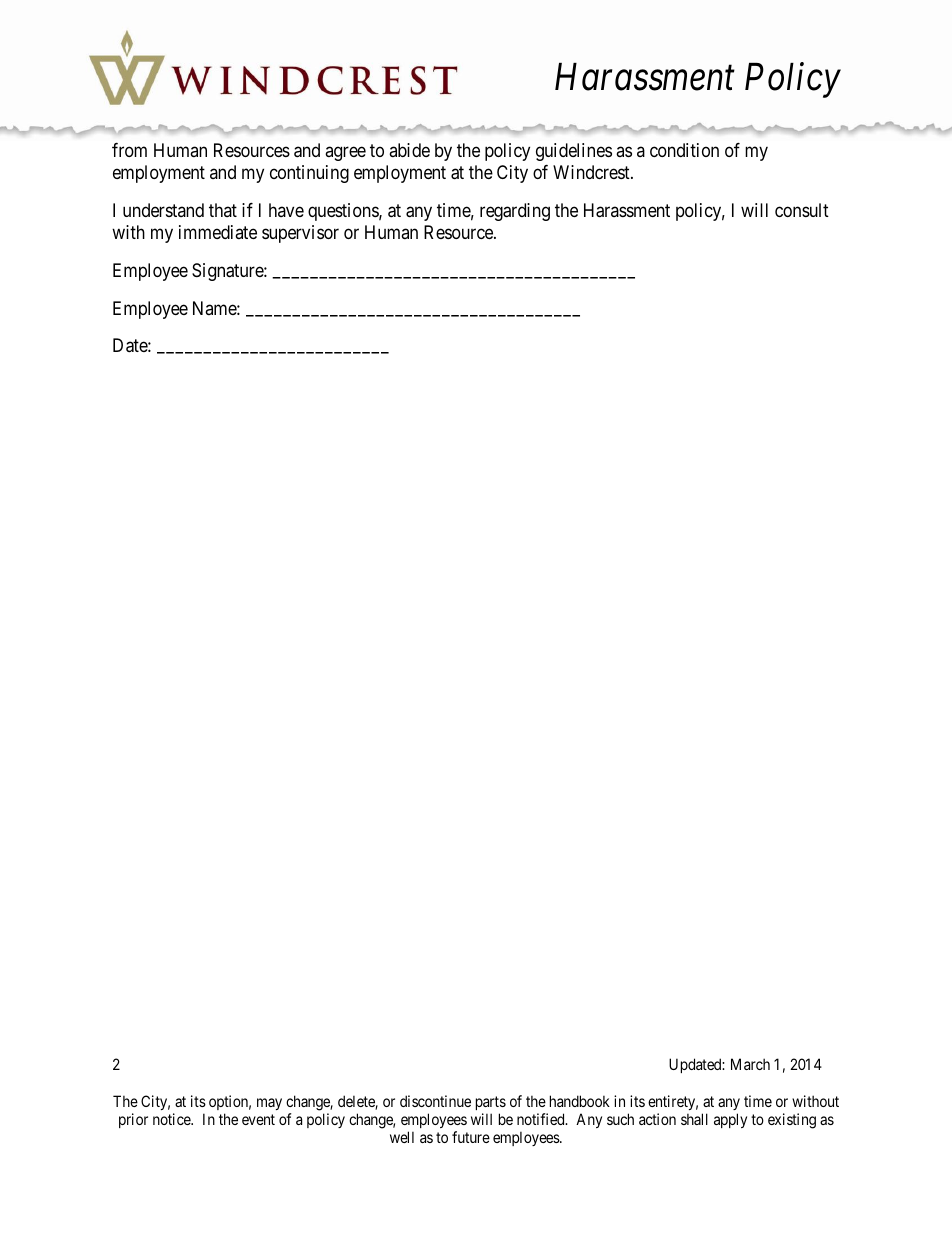  I want to click on supervisor, so click(300, 234).
